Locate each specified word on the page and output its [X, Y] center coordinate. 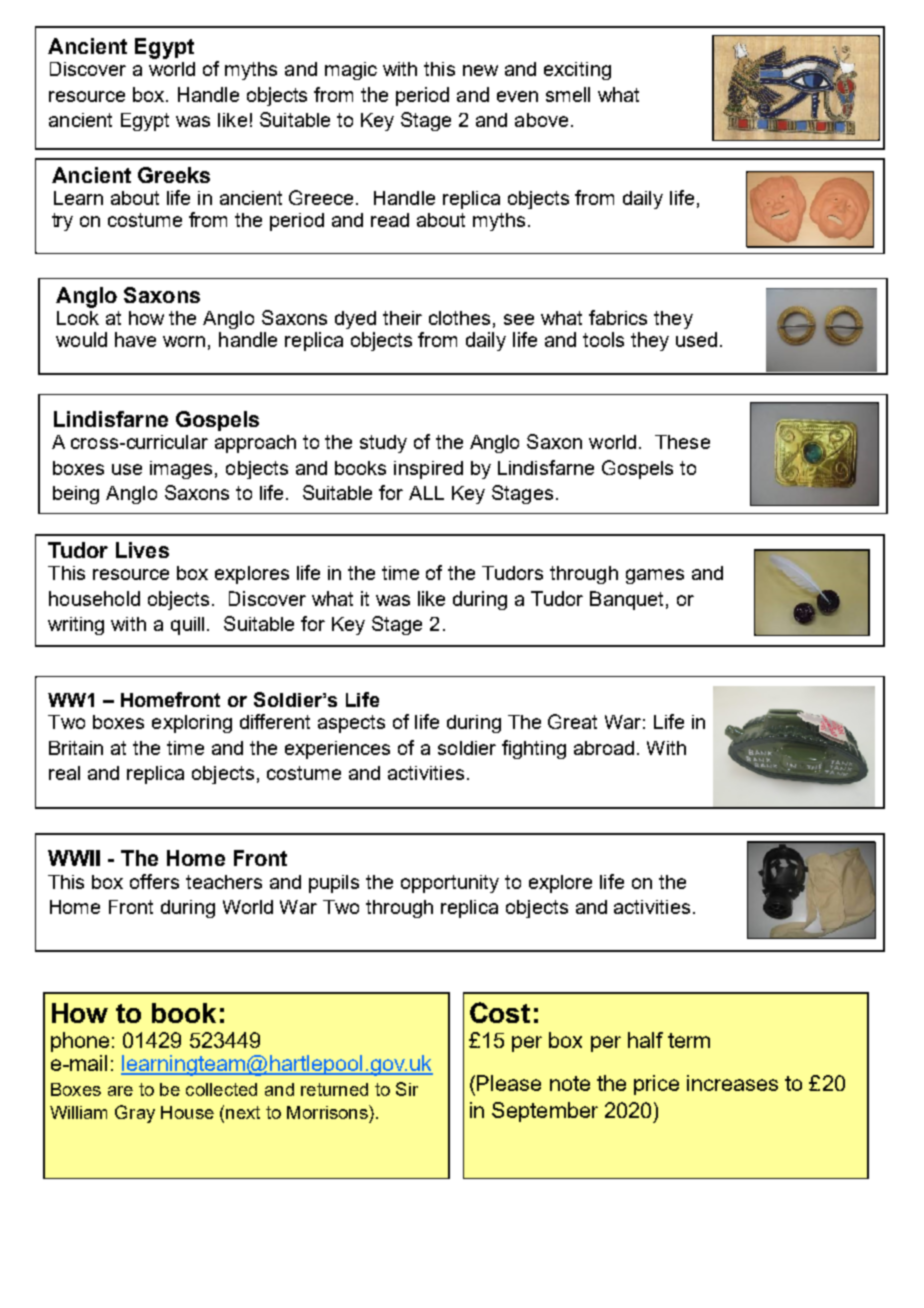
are [120, 1091]
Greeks [174, 175]
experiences [337, 750]
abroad [604, 748]
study [383, 444]
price [656, 1085]
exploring [192, 724]
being [76, 495]
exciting [577, 71]
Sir [407, 1089]
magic [351, 71]
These [682, 442]
